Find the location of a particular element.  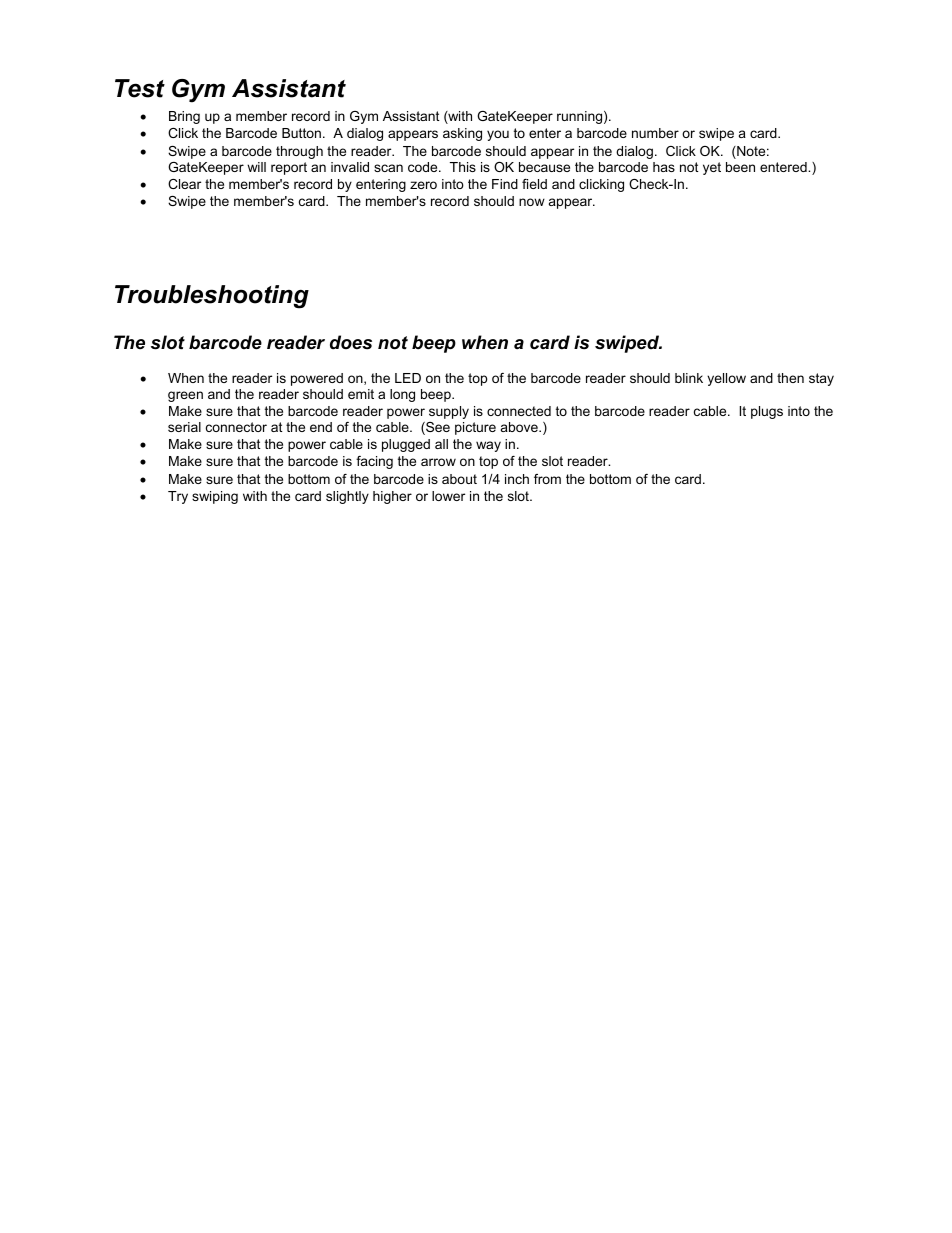

about is located at coordinates (459, 479).
